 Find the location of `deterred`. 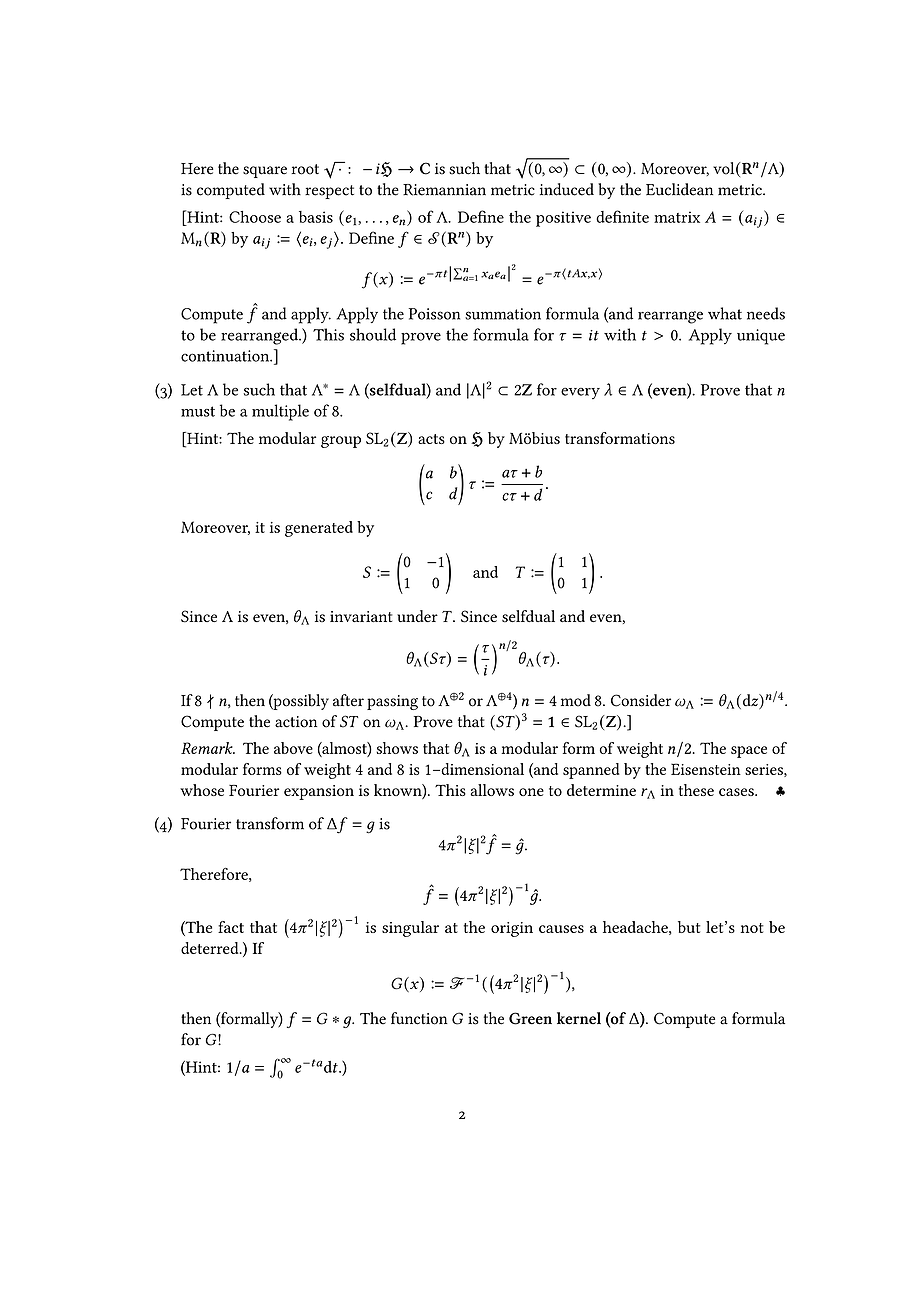

deterred is located at coordinates (211, 948).
